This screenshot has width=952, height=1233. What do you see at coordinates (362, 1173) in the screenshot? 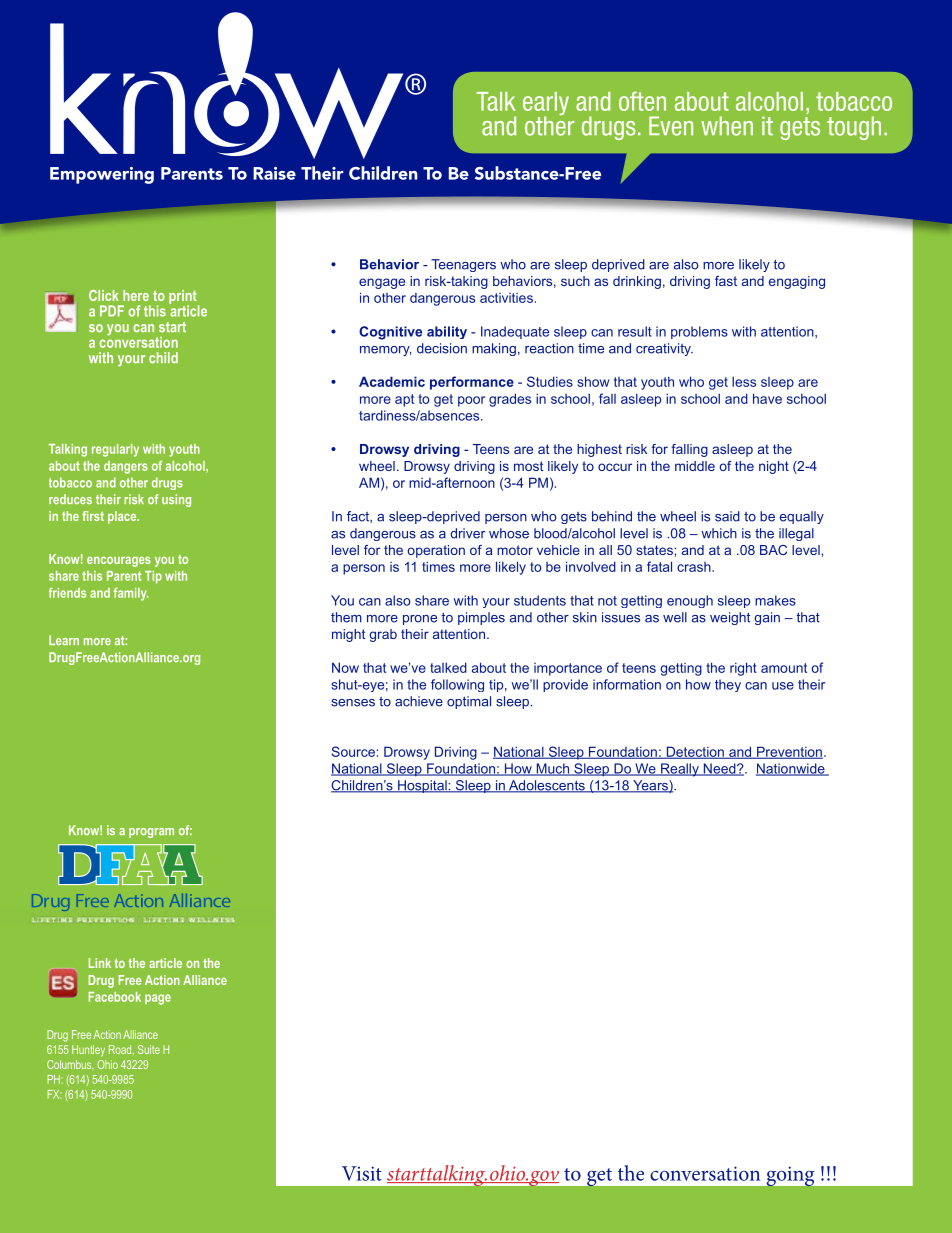
I see `Visit` at bounding box center [362, 1173].
